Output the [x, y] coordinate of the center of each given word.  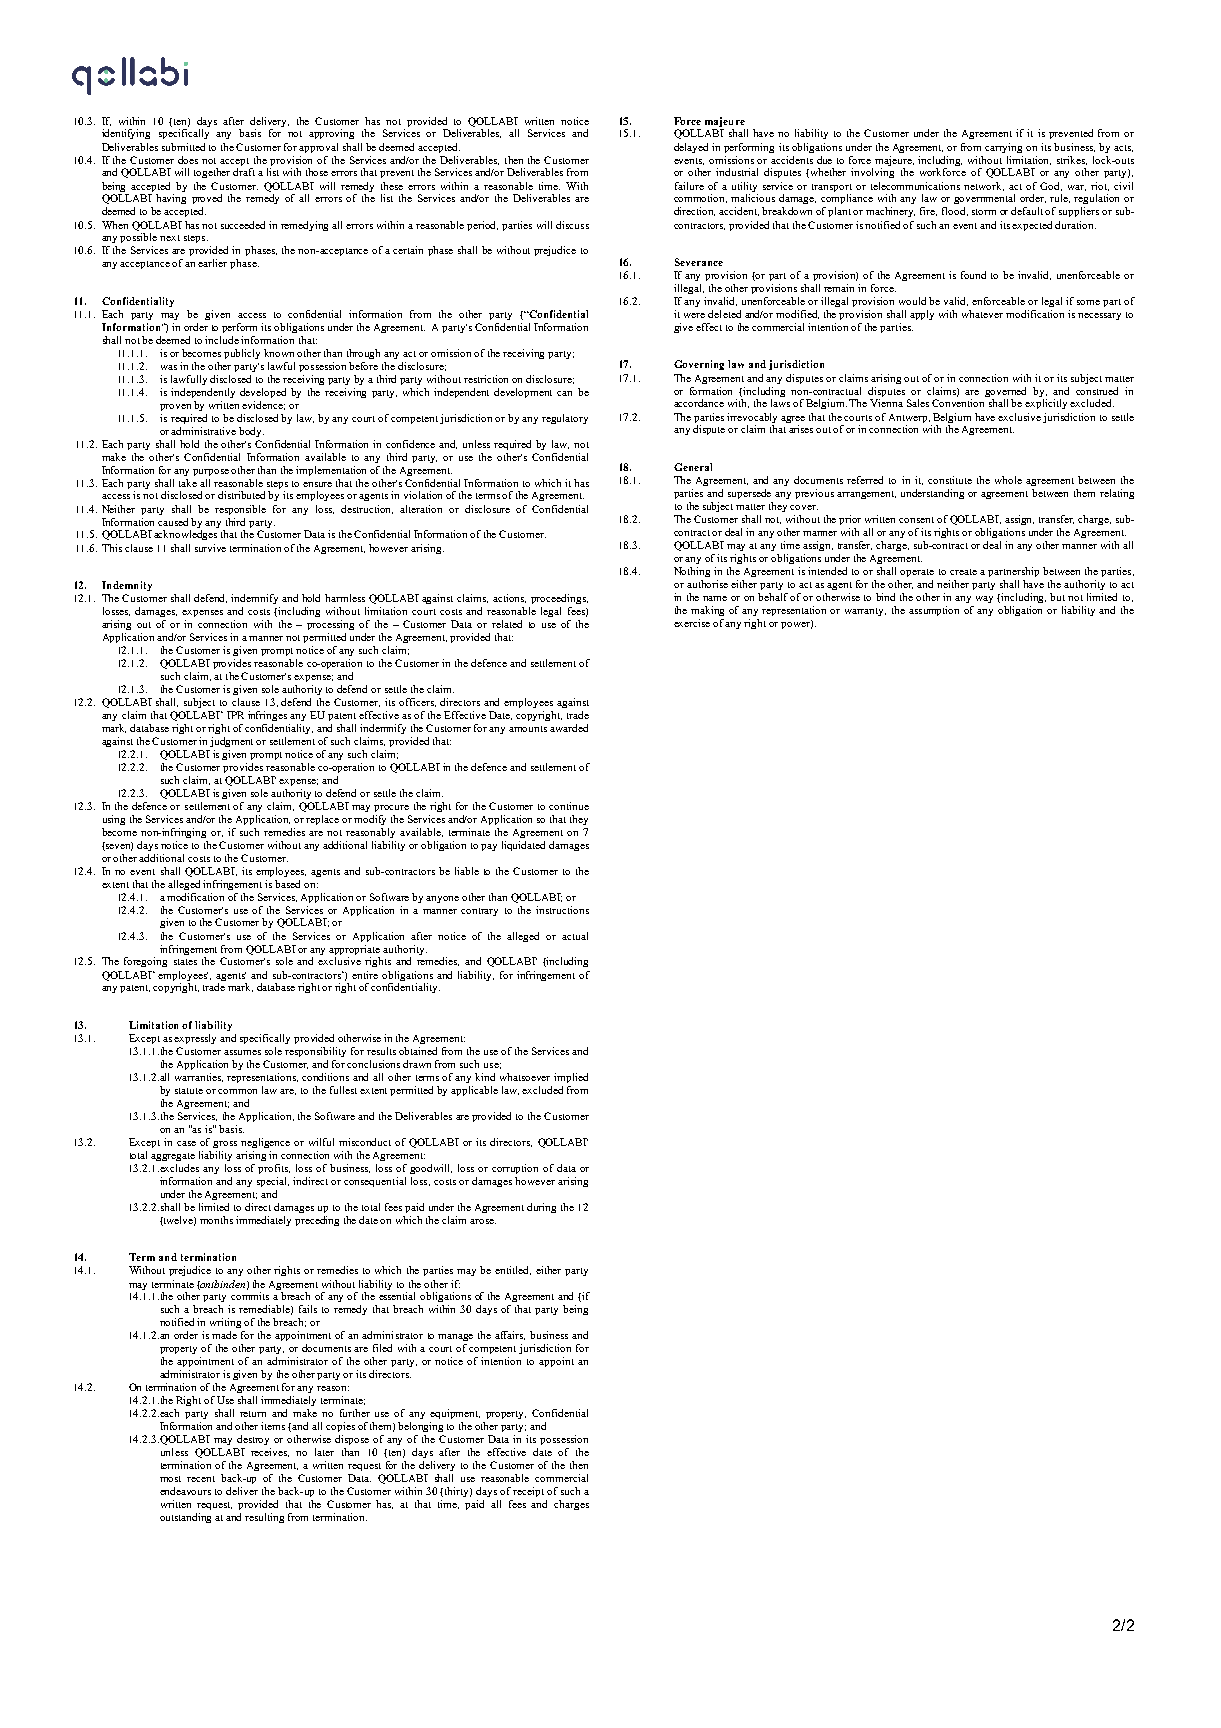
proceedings [559, 599]
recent [201, 1479]
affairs [510, 1335]
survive [210, 548]
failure [689, 186]
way [984, 599]
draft [244, 172]
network [984, 186]
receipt [528, 1492]
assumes [242, 1052]
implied [571, 1078]
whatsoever [525, 1077]
